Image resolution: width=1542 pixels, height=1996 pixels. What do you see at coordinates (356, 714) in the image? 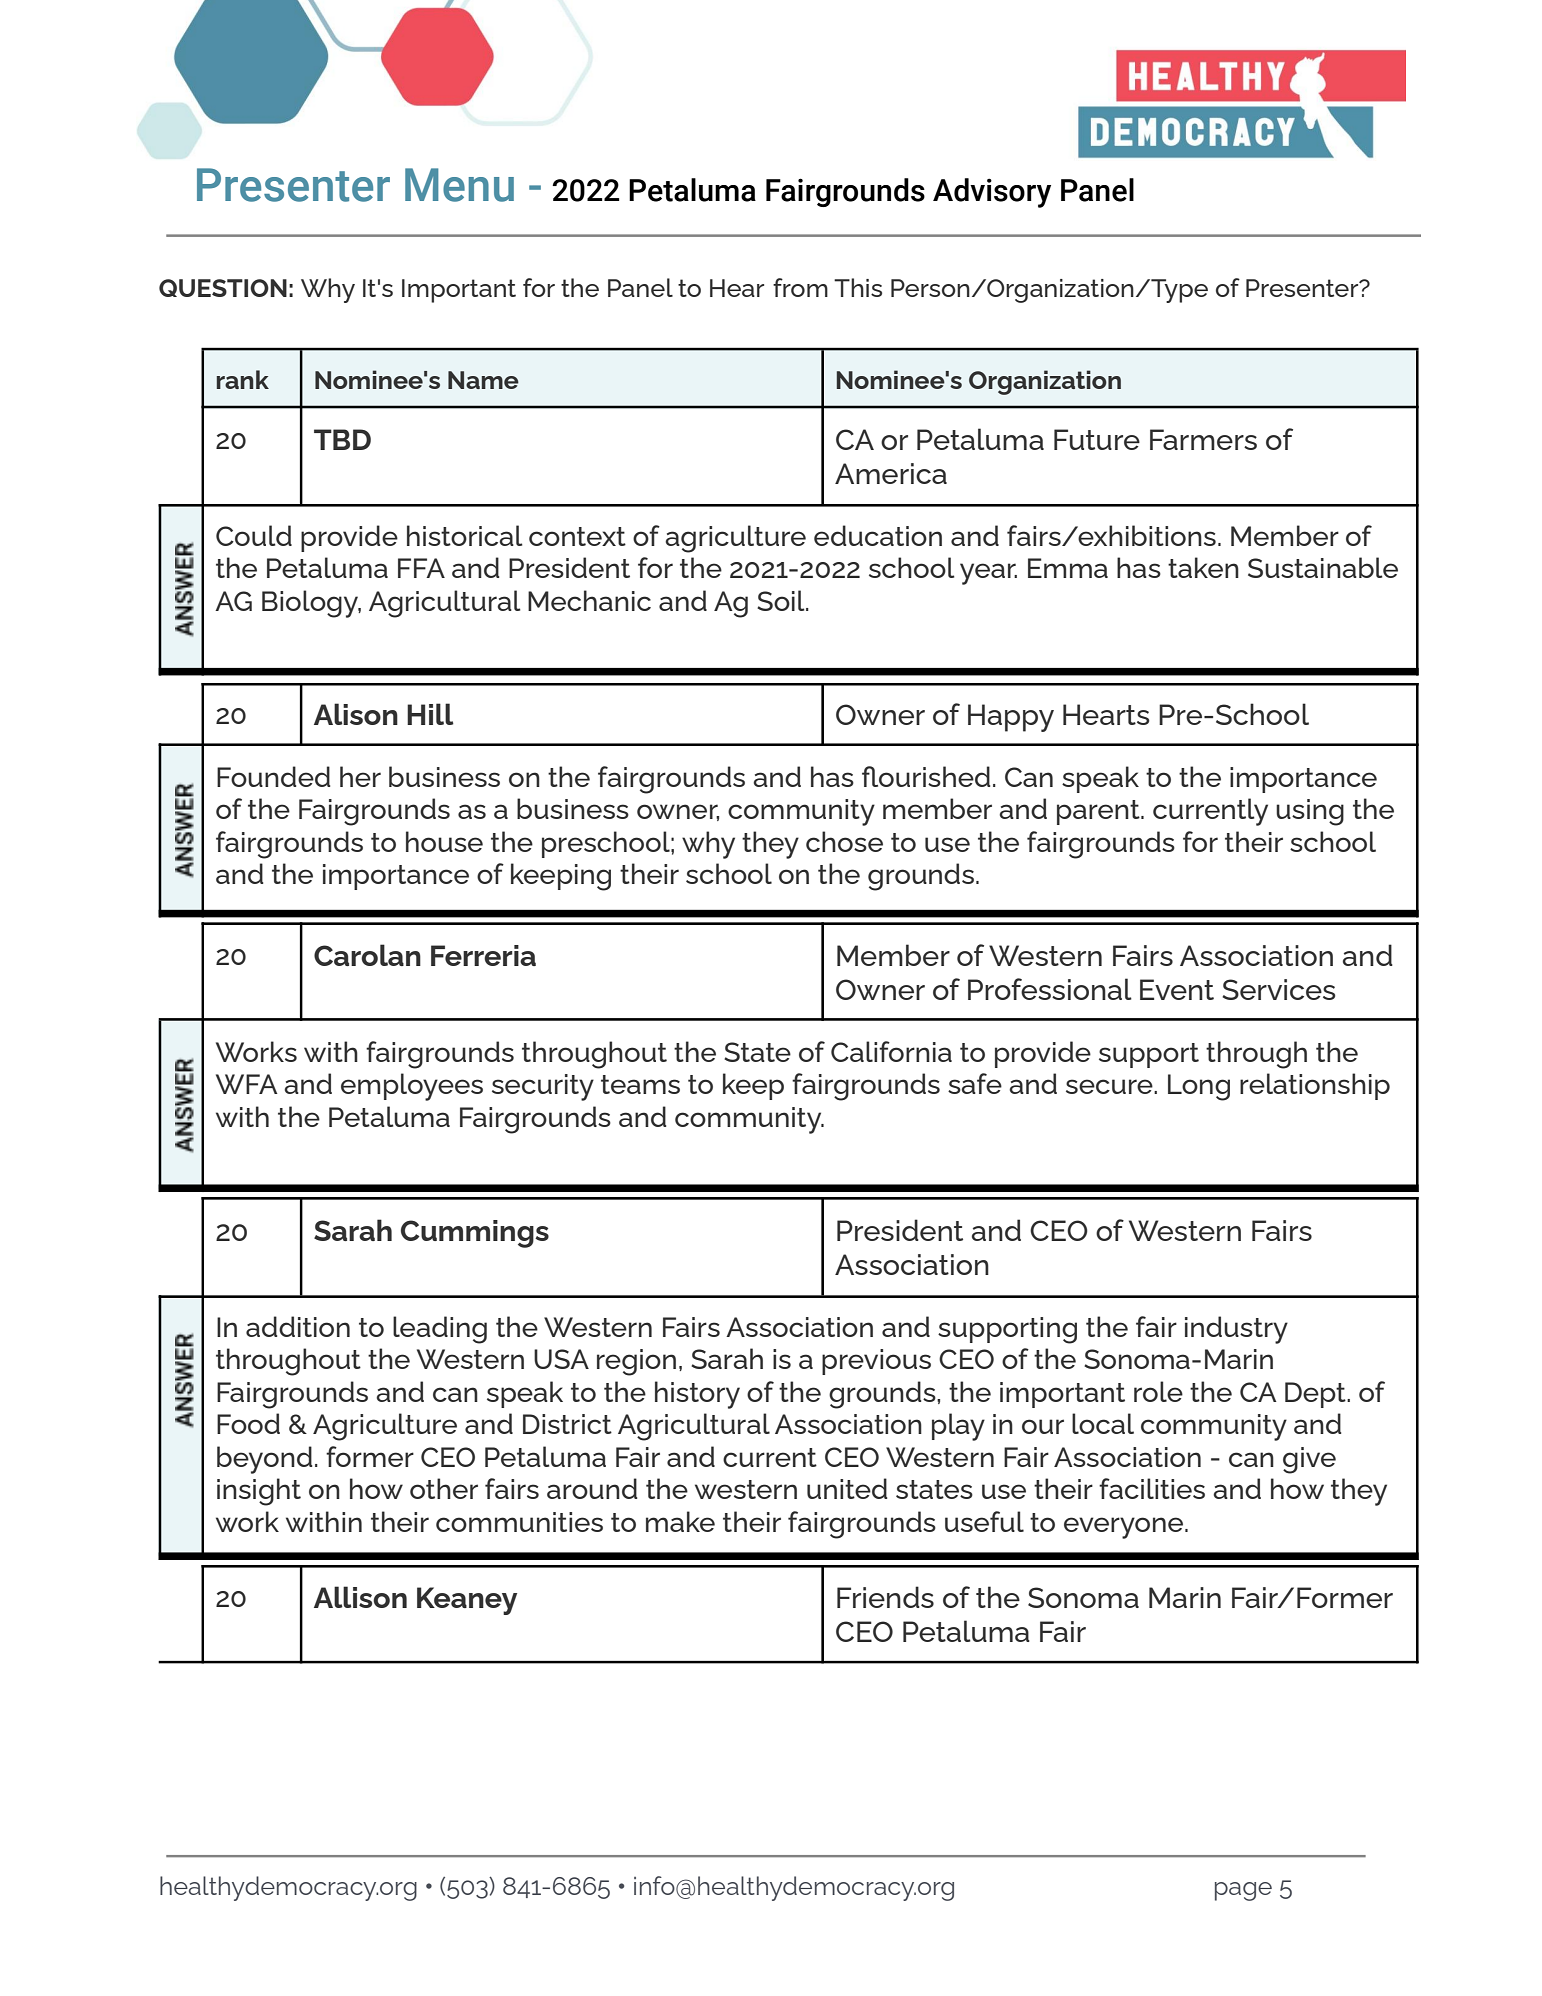
I see `Alison` at bounding box center [356, 714].
